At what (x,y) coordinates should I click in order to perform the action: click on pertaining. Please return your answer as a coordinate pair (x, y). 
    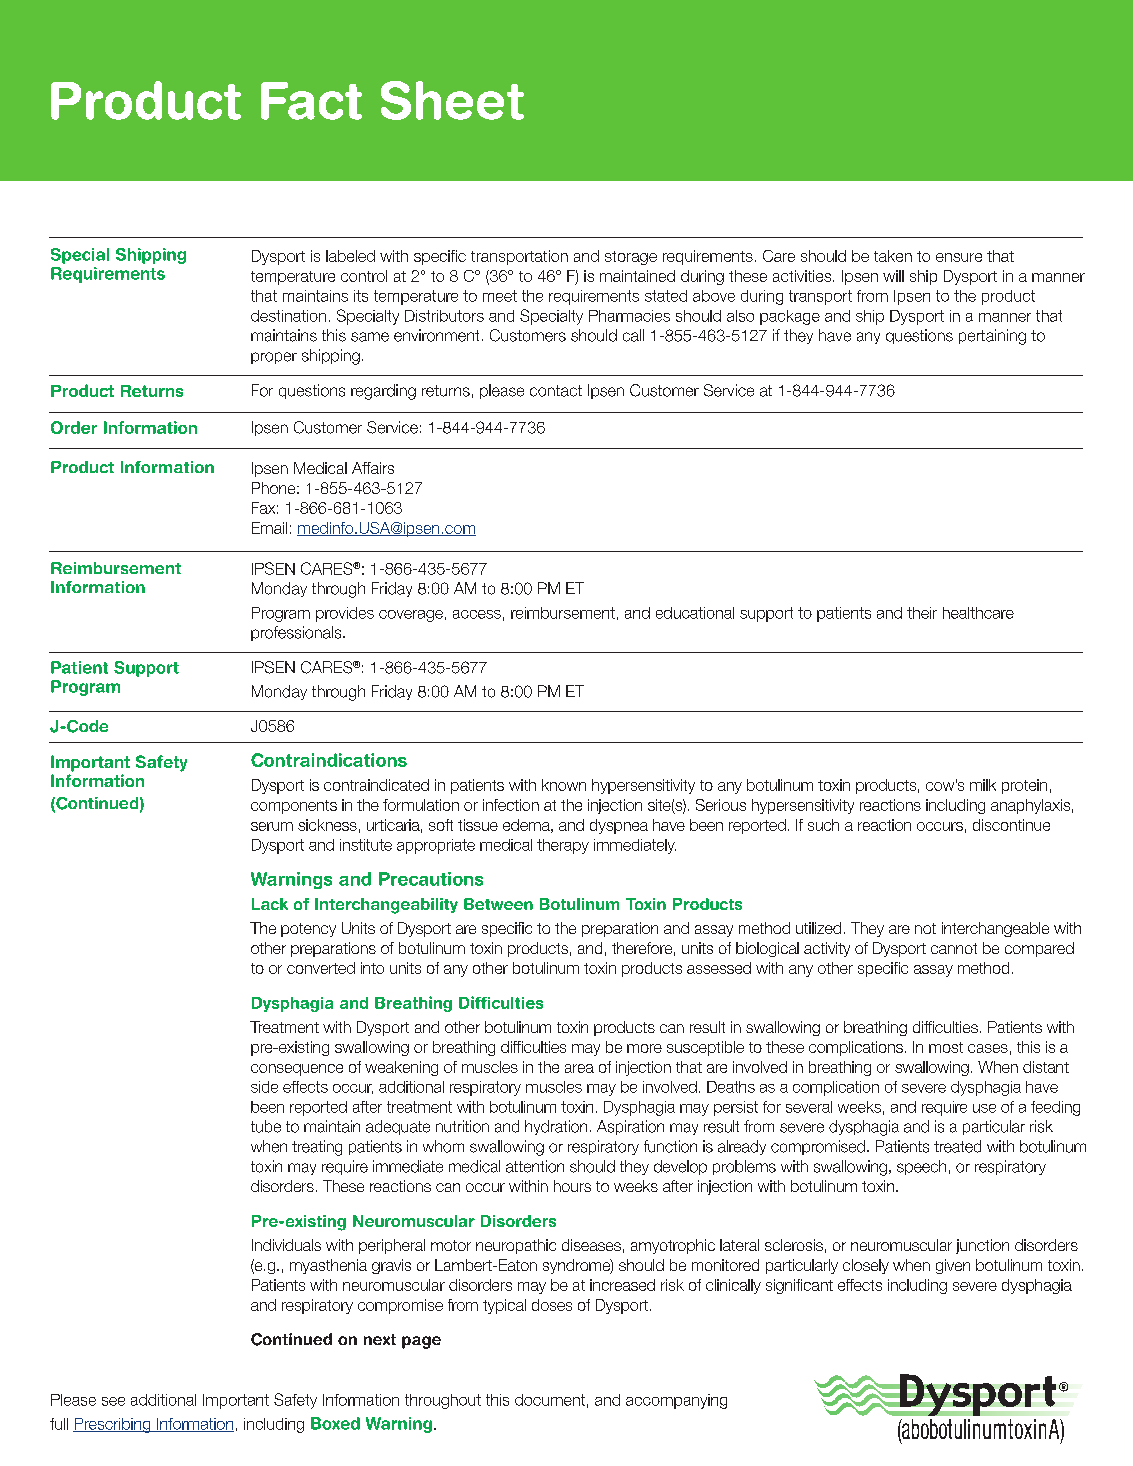
    Looking at the image, I should click on (992, 337).
